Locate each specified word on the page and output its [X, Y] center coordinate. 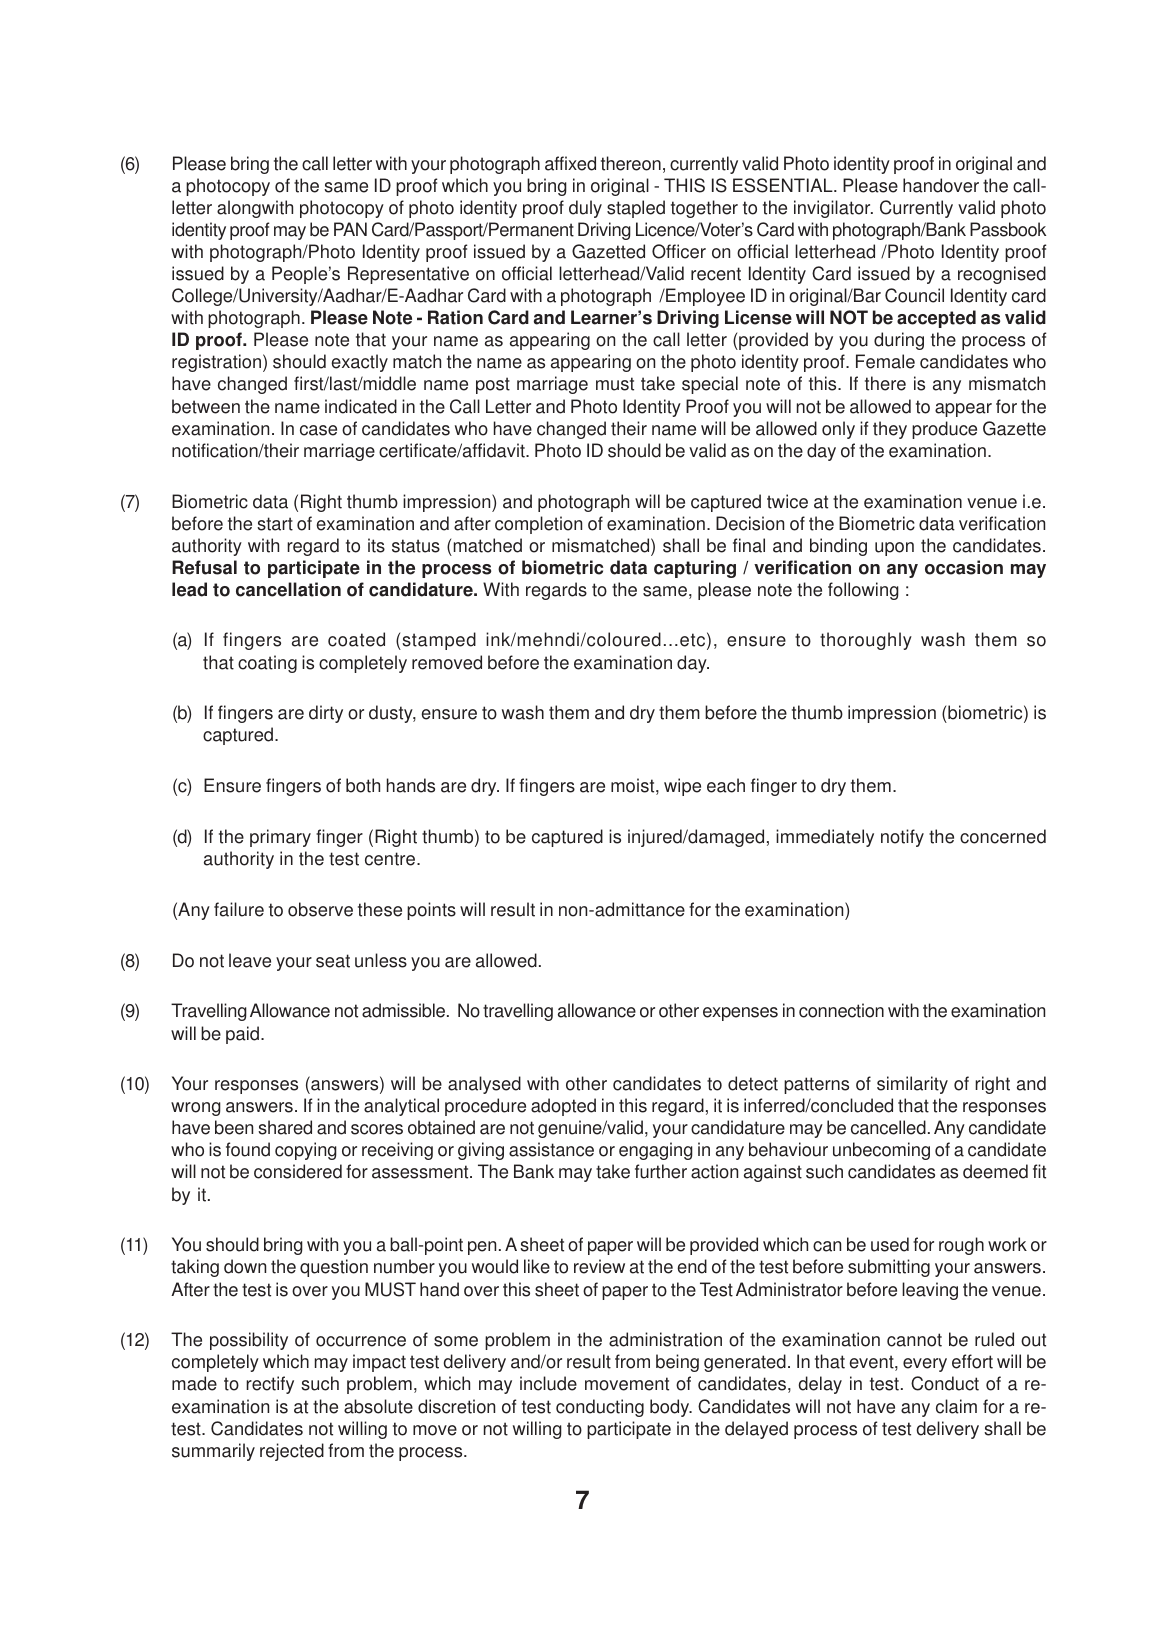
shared [285, 1127]
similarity [912, 1085]
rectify [270, 1385]
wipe [682, 787]
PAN [350, 229]
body [671, 1408]
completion [538, 525]
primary [280, 838]
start [275, 524]
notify [902, 838]
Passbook [1008, 229]
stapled [636, 209]
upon [894, 549]
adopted [563, 1107]
